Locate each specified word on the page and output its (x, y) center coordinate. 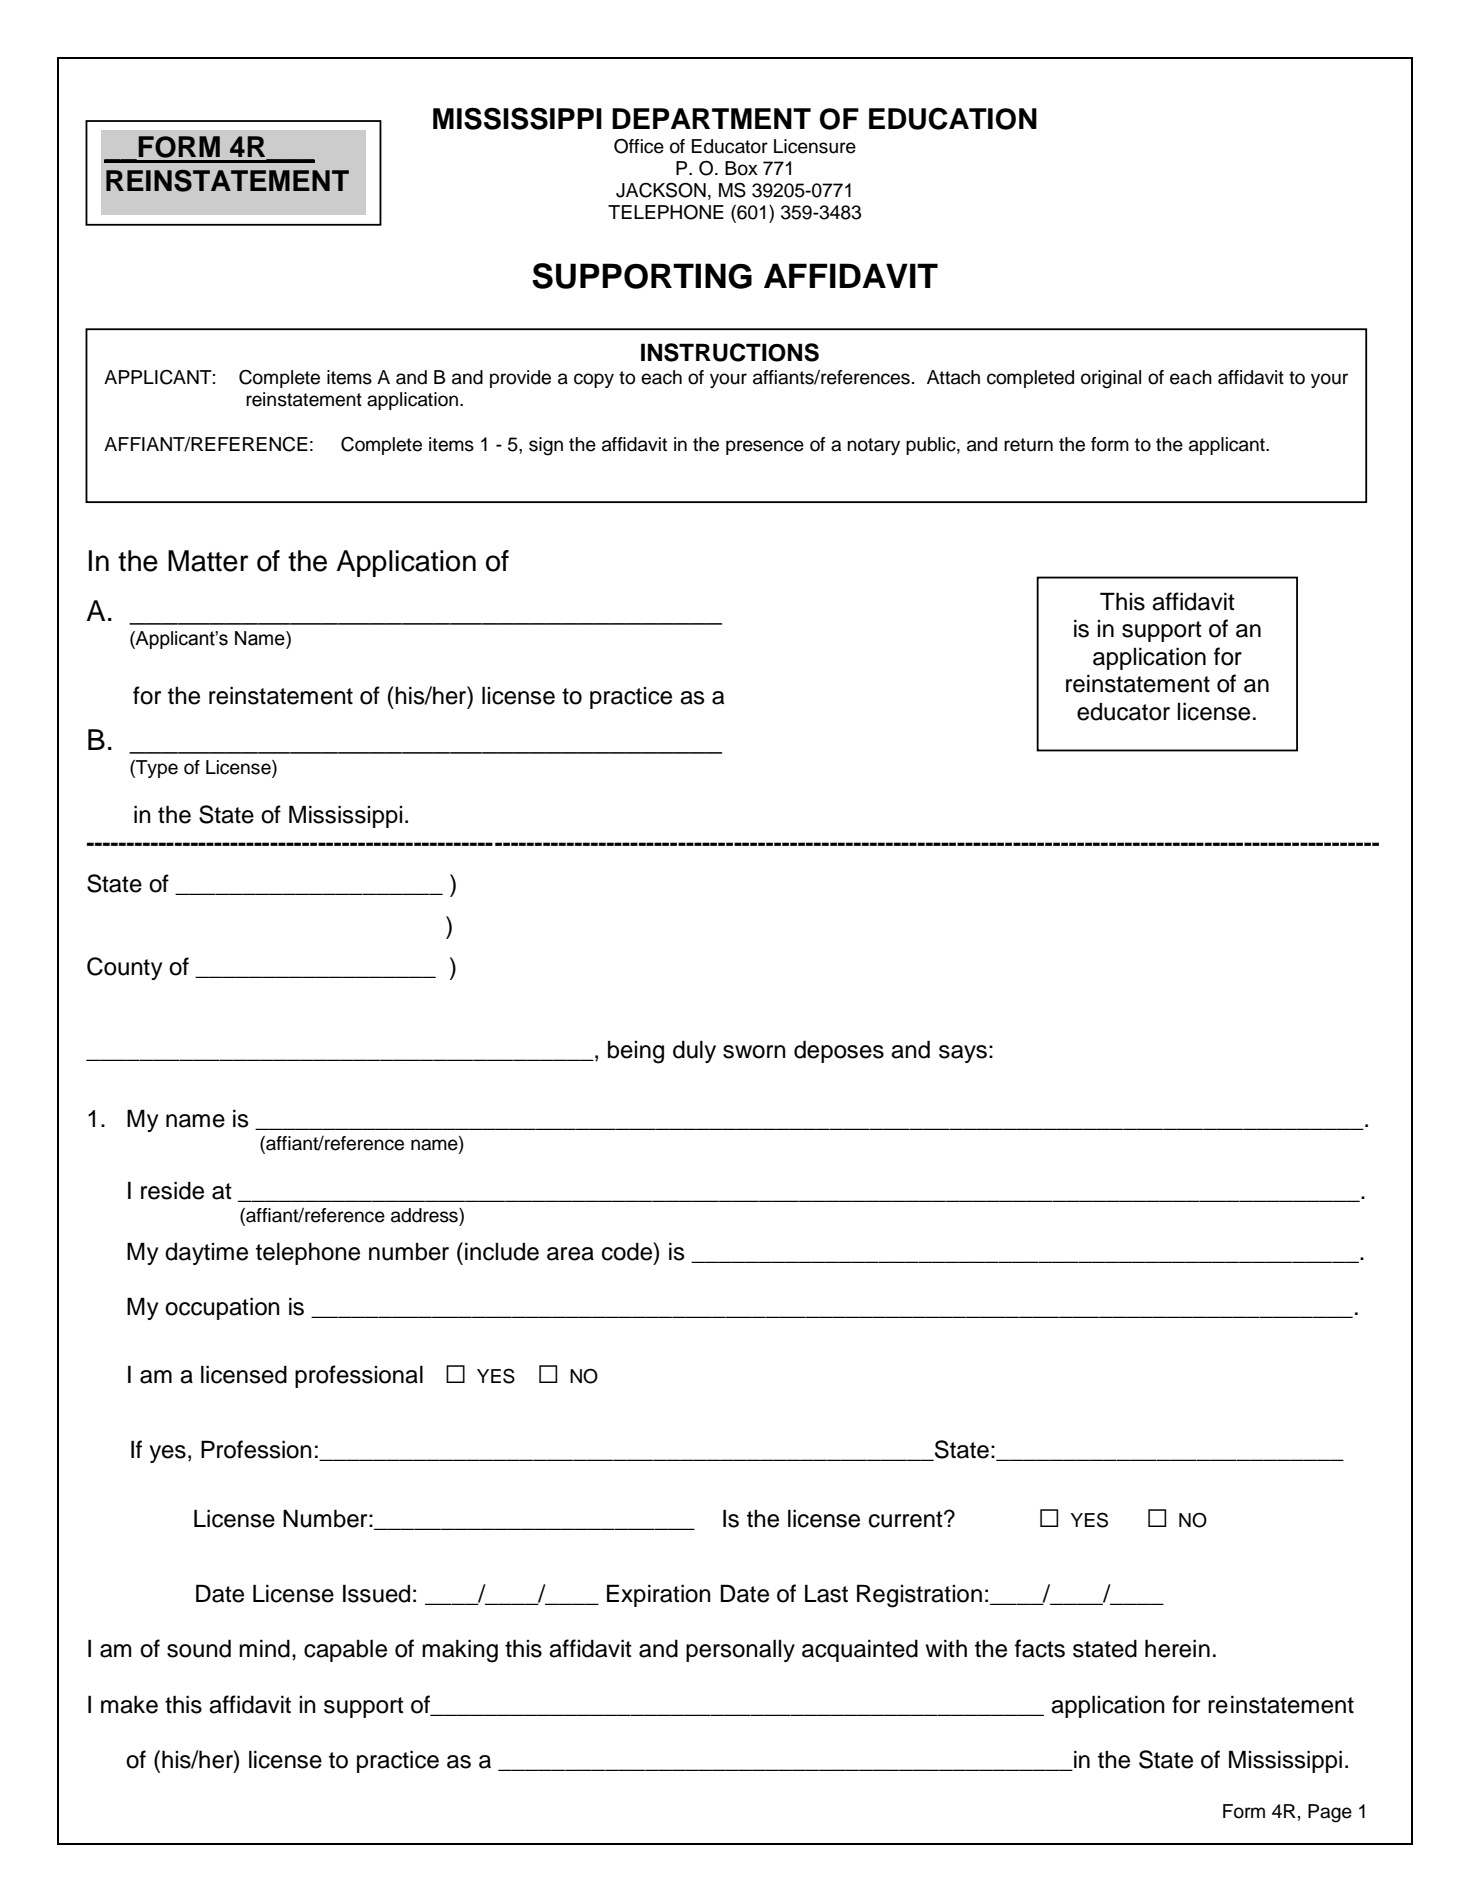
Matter (208, 561)
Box (741, 168)
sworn (754, 1052)
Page (1330, 1813)
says (963, 1054)
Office (639, 146)
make (129, 1704)
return (1028, 445)
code (628, 1251)
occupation (222, 1308)
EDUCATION (953, 118)
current (907, 1519)
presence (765, 447)
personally (740, 1650)
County (124, 968)
